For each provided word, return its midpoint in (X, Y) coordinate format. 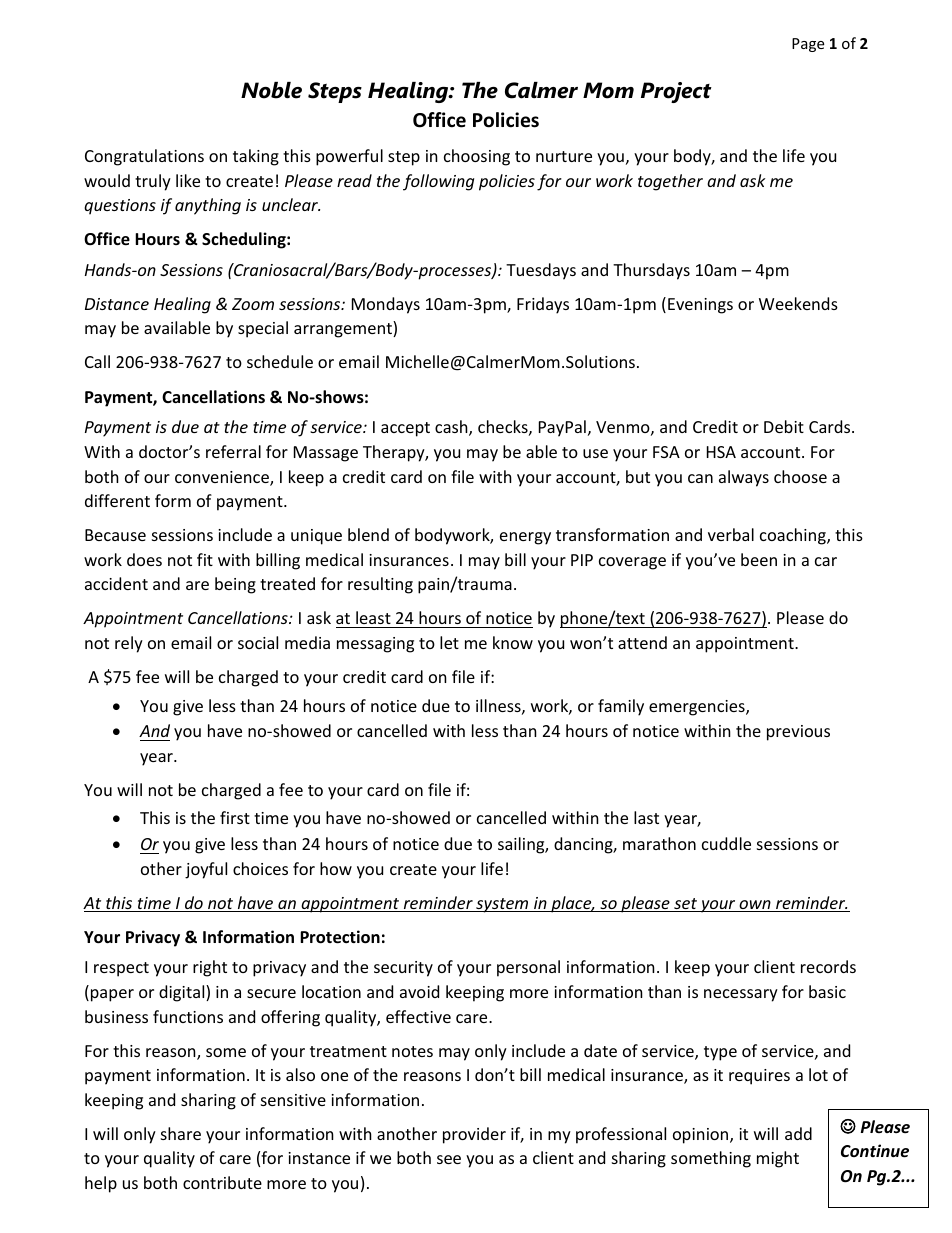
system (502, 905)
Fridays (543, 305)
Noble (271, 90)
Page (808, 45)
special (263, 329)
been (759, 559)
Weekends (798, 303)
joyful (206, 870)
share (181, 1133)
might (778, 1159)
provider (474, 1135)
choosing (477, 157)
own (755, 906)
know (513, 642)
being (235, 585)
